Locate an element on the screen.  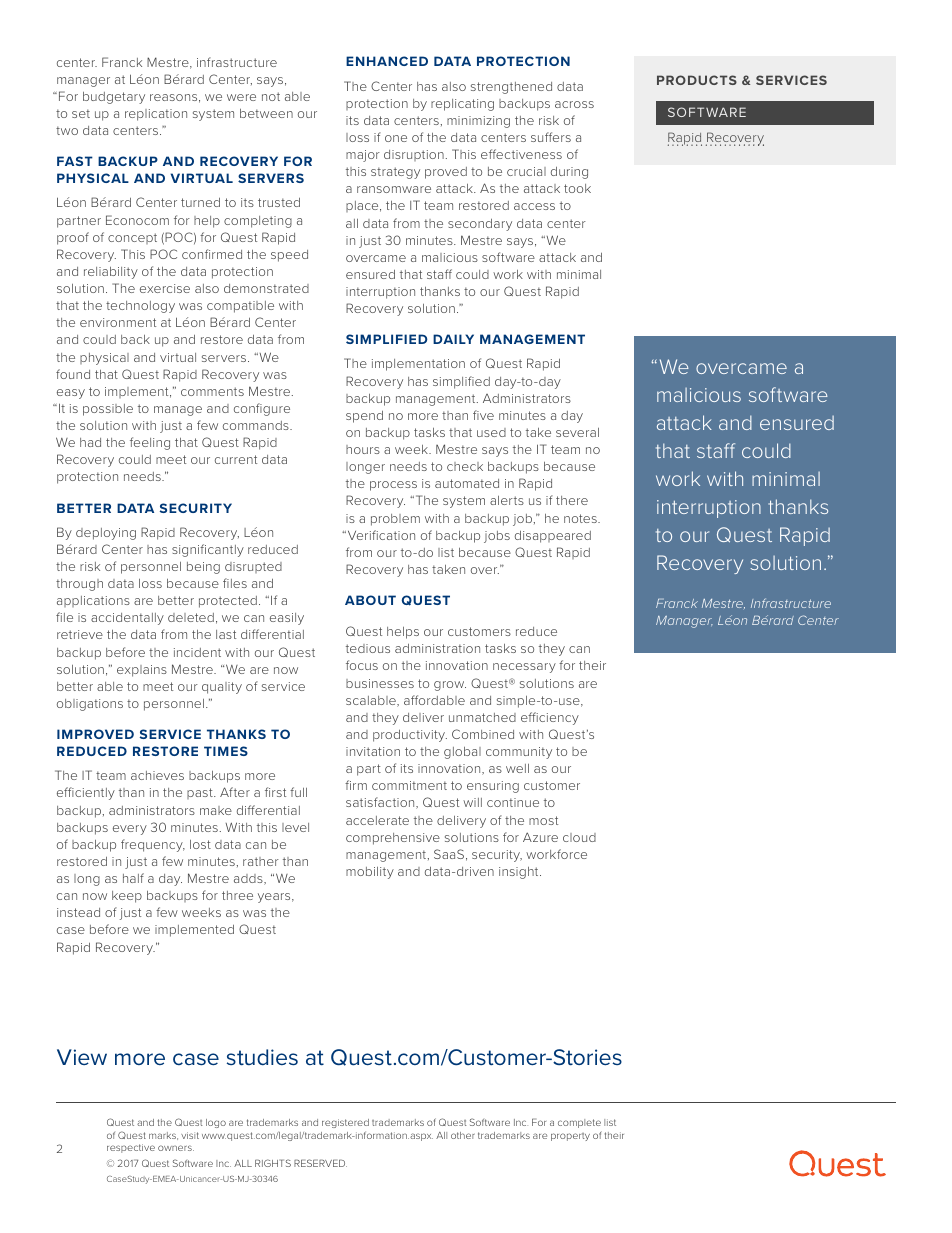
replication is located at coordinates (156, 115).
